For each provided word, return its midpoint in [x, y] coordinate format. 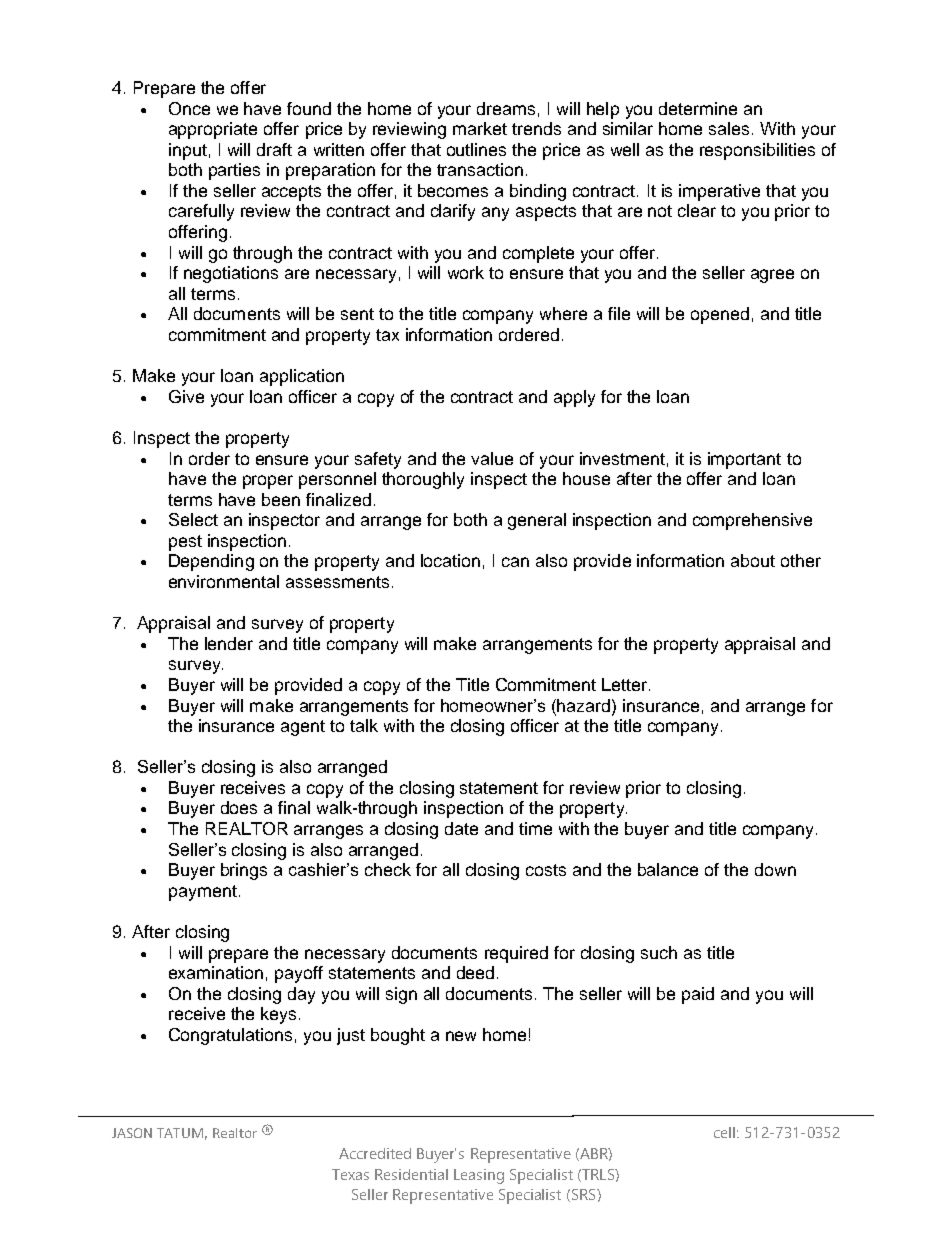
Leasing [479, 1176]
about [753, 560]
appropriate [213, 130]
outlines [476, 149]
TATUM [180, 1133]
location [450, 560]
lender [229, 643]
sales [729, 128]
